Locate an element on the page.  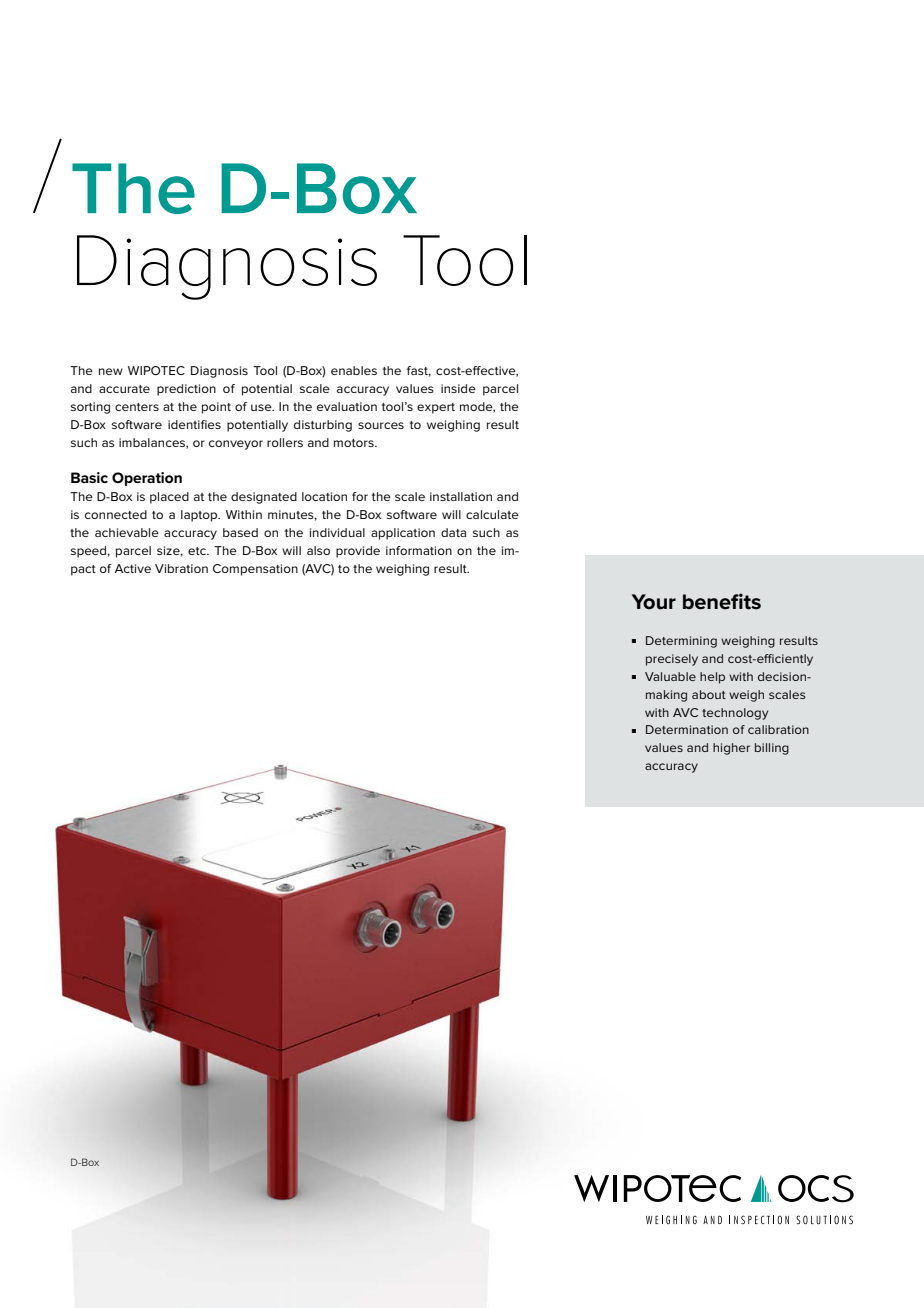
information is located at coordinates (419, 550).
